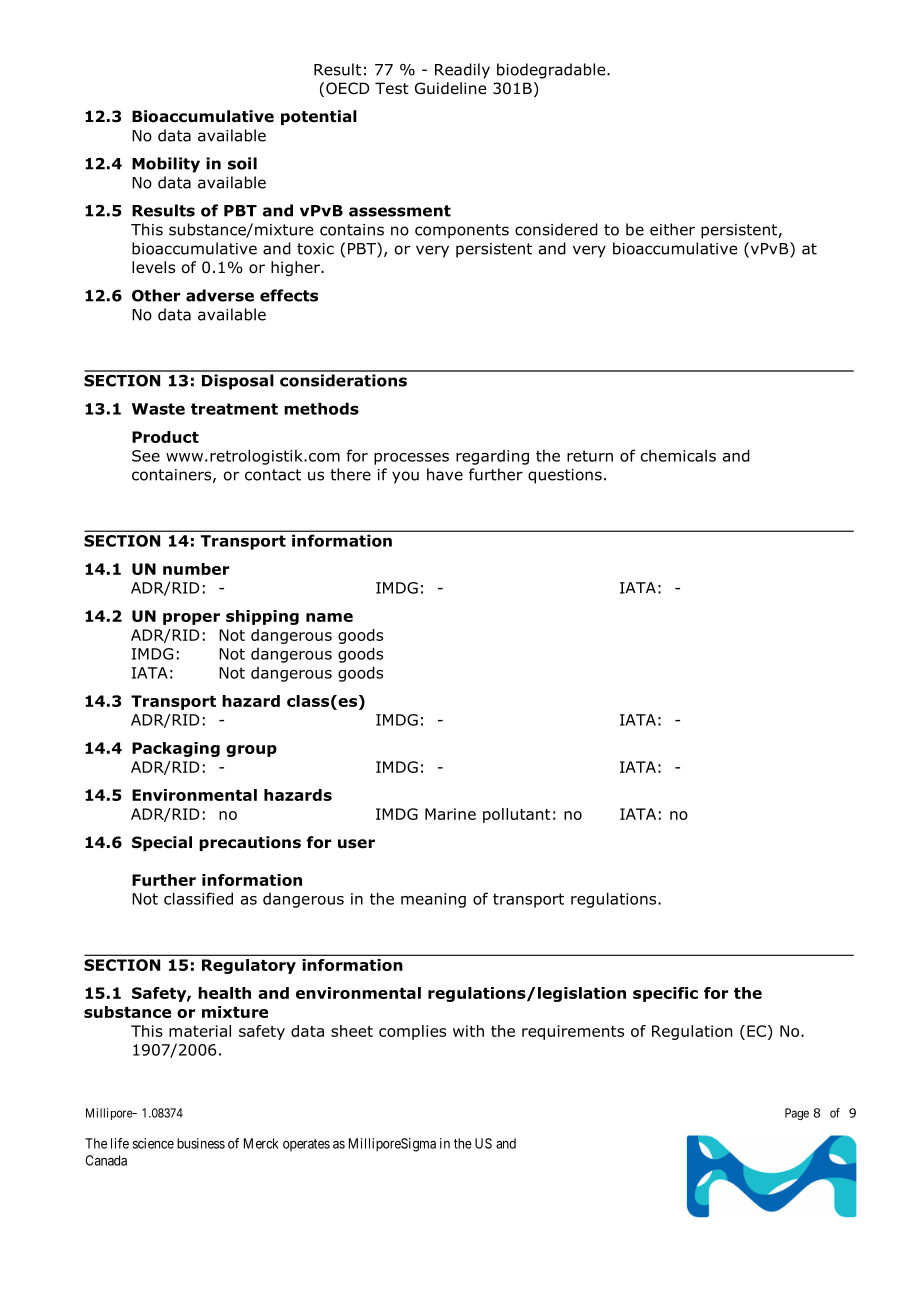 The image size is (924, 1308). Describe the element at coordinates (672, 229) in the screenshot. I see `either` at that location.
